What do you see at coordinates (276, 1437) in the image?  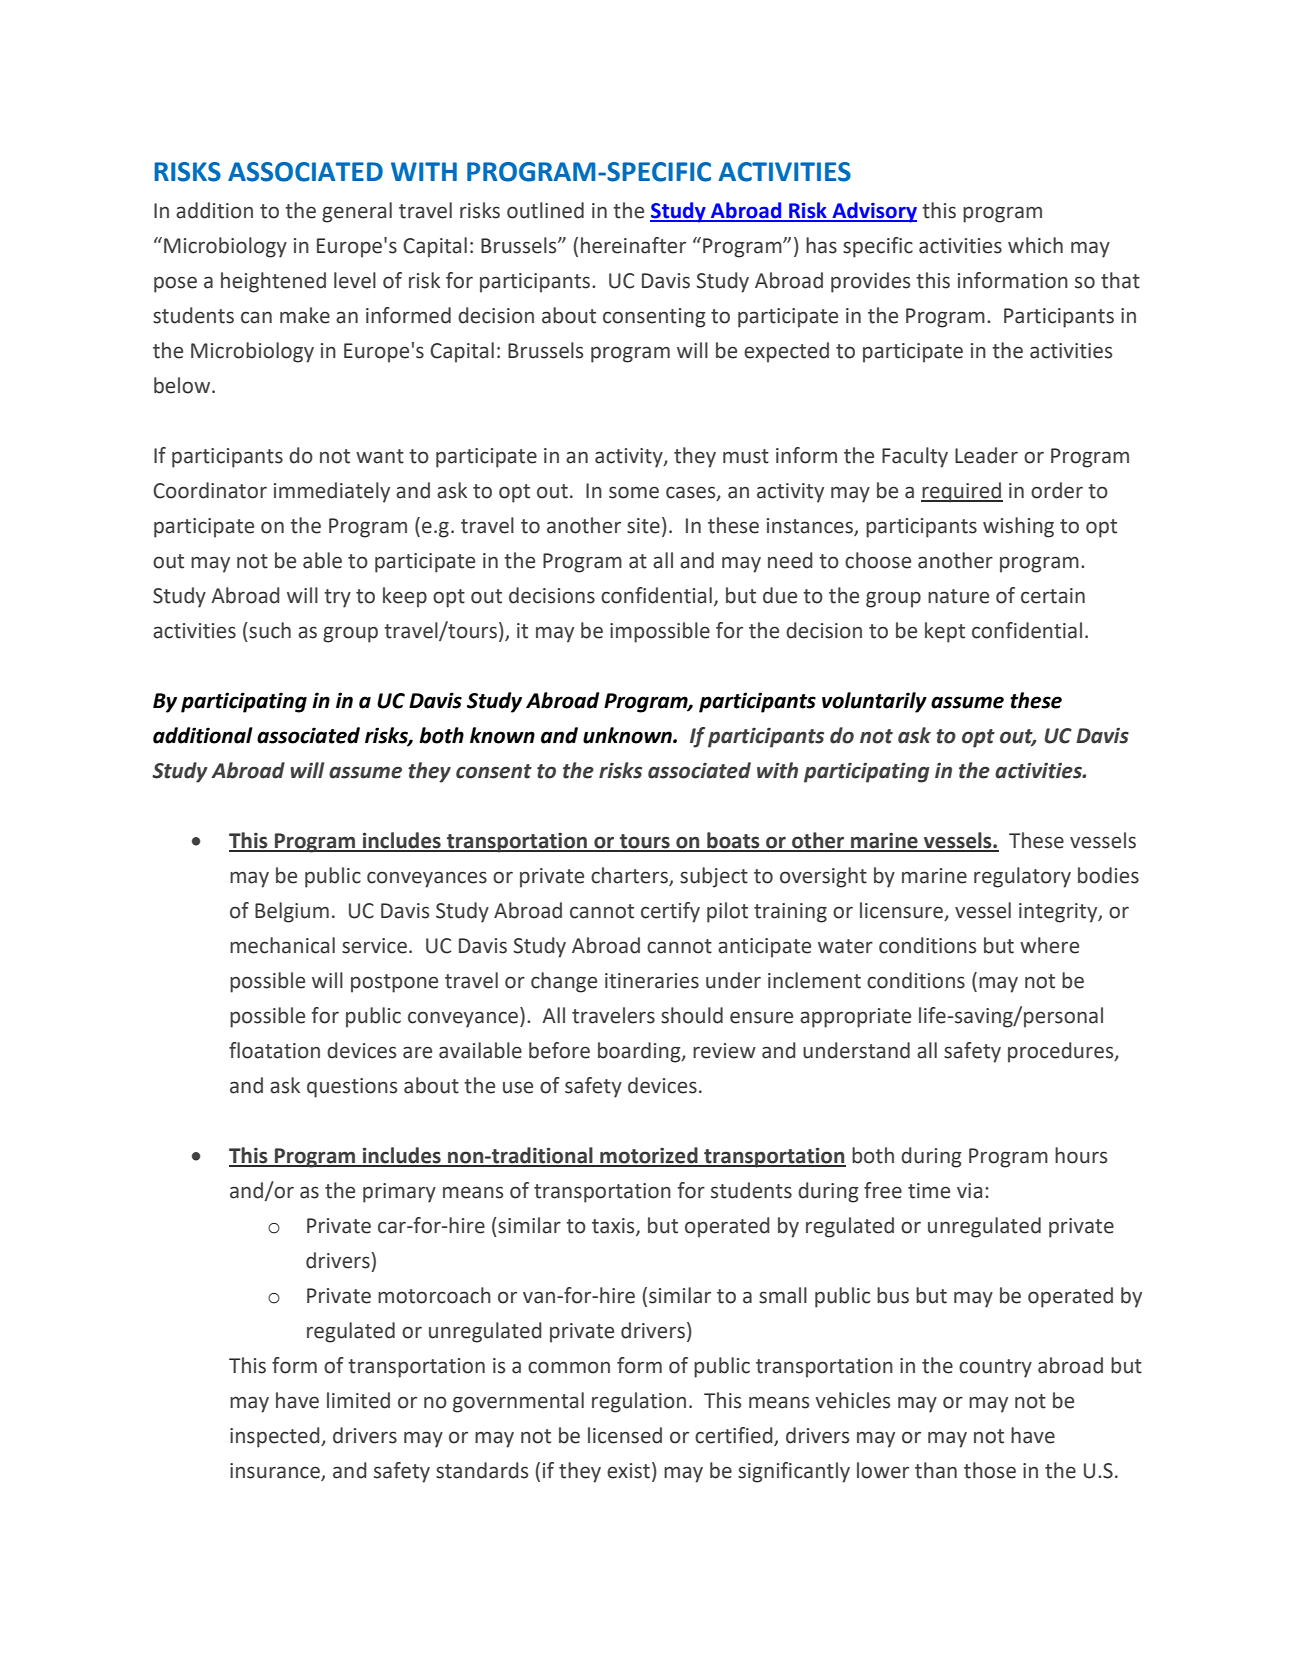 I see `inspected` at bounding box center [276, 1437].
